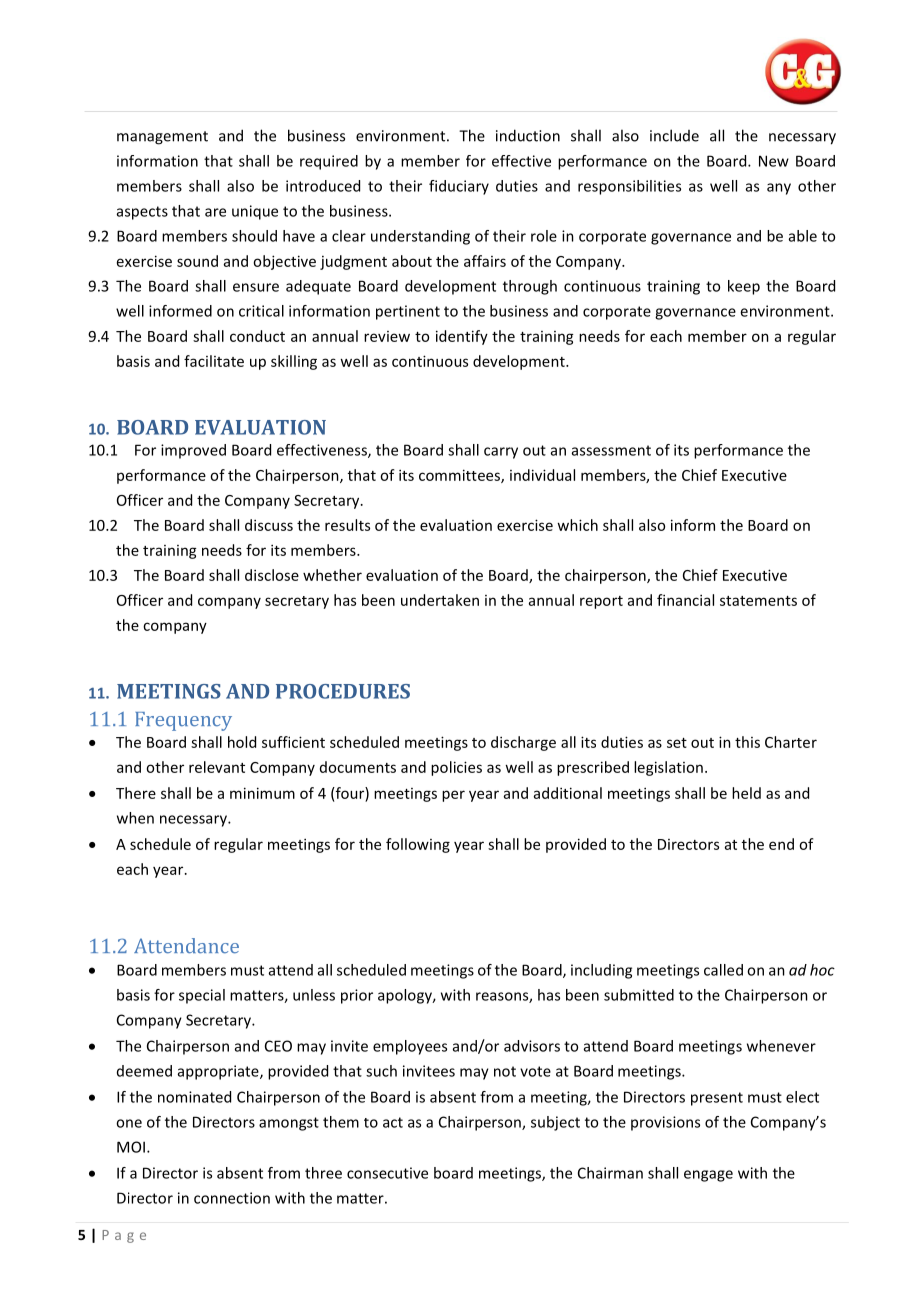 The height and width of the page is (1309, 924). Describe the element at coordinates (440, 600) in the page. I see `undertaken` at that location.
